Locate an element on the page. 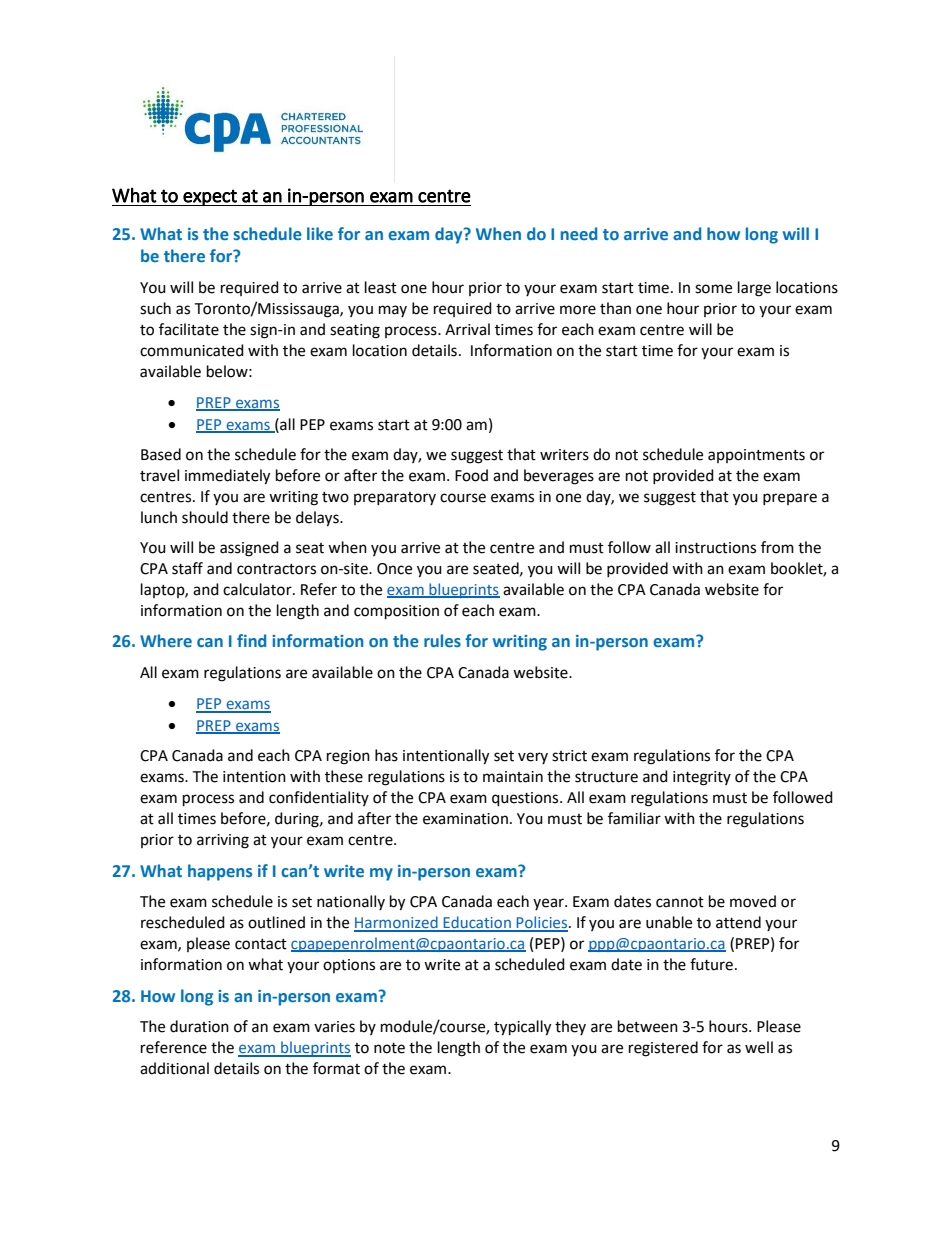  confidentiality is located at coordinates (319, 798).
